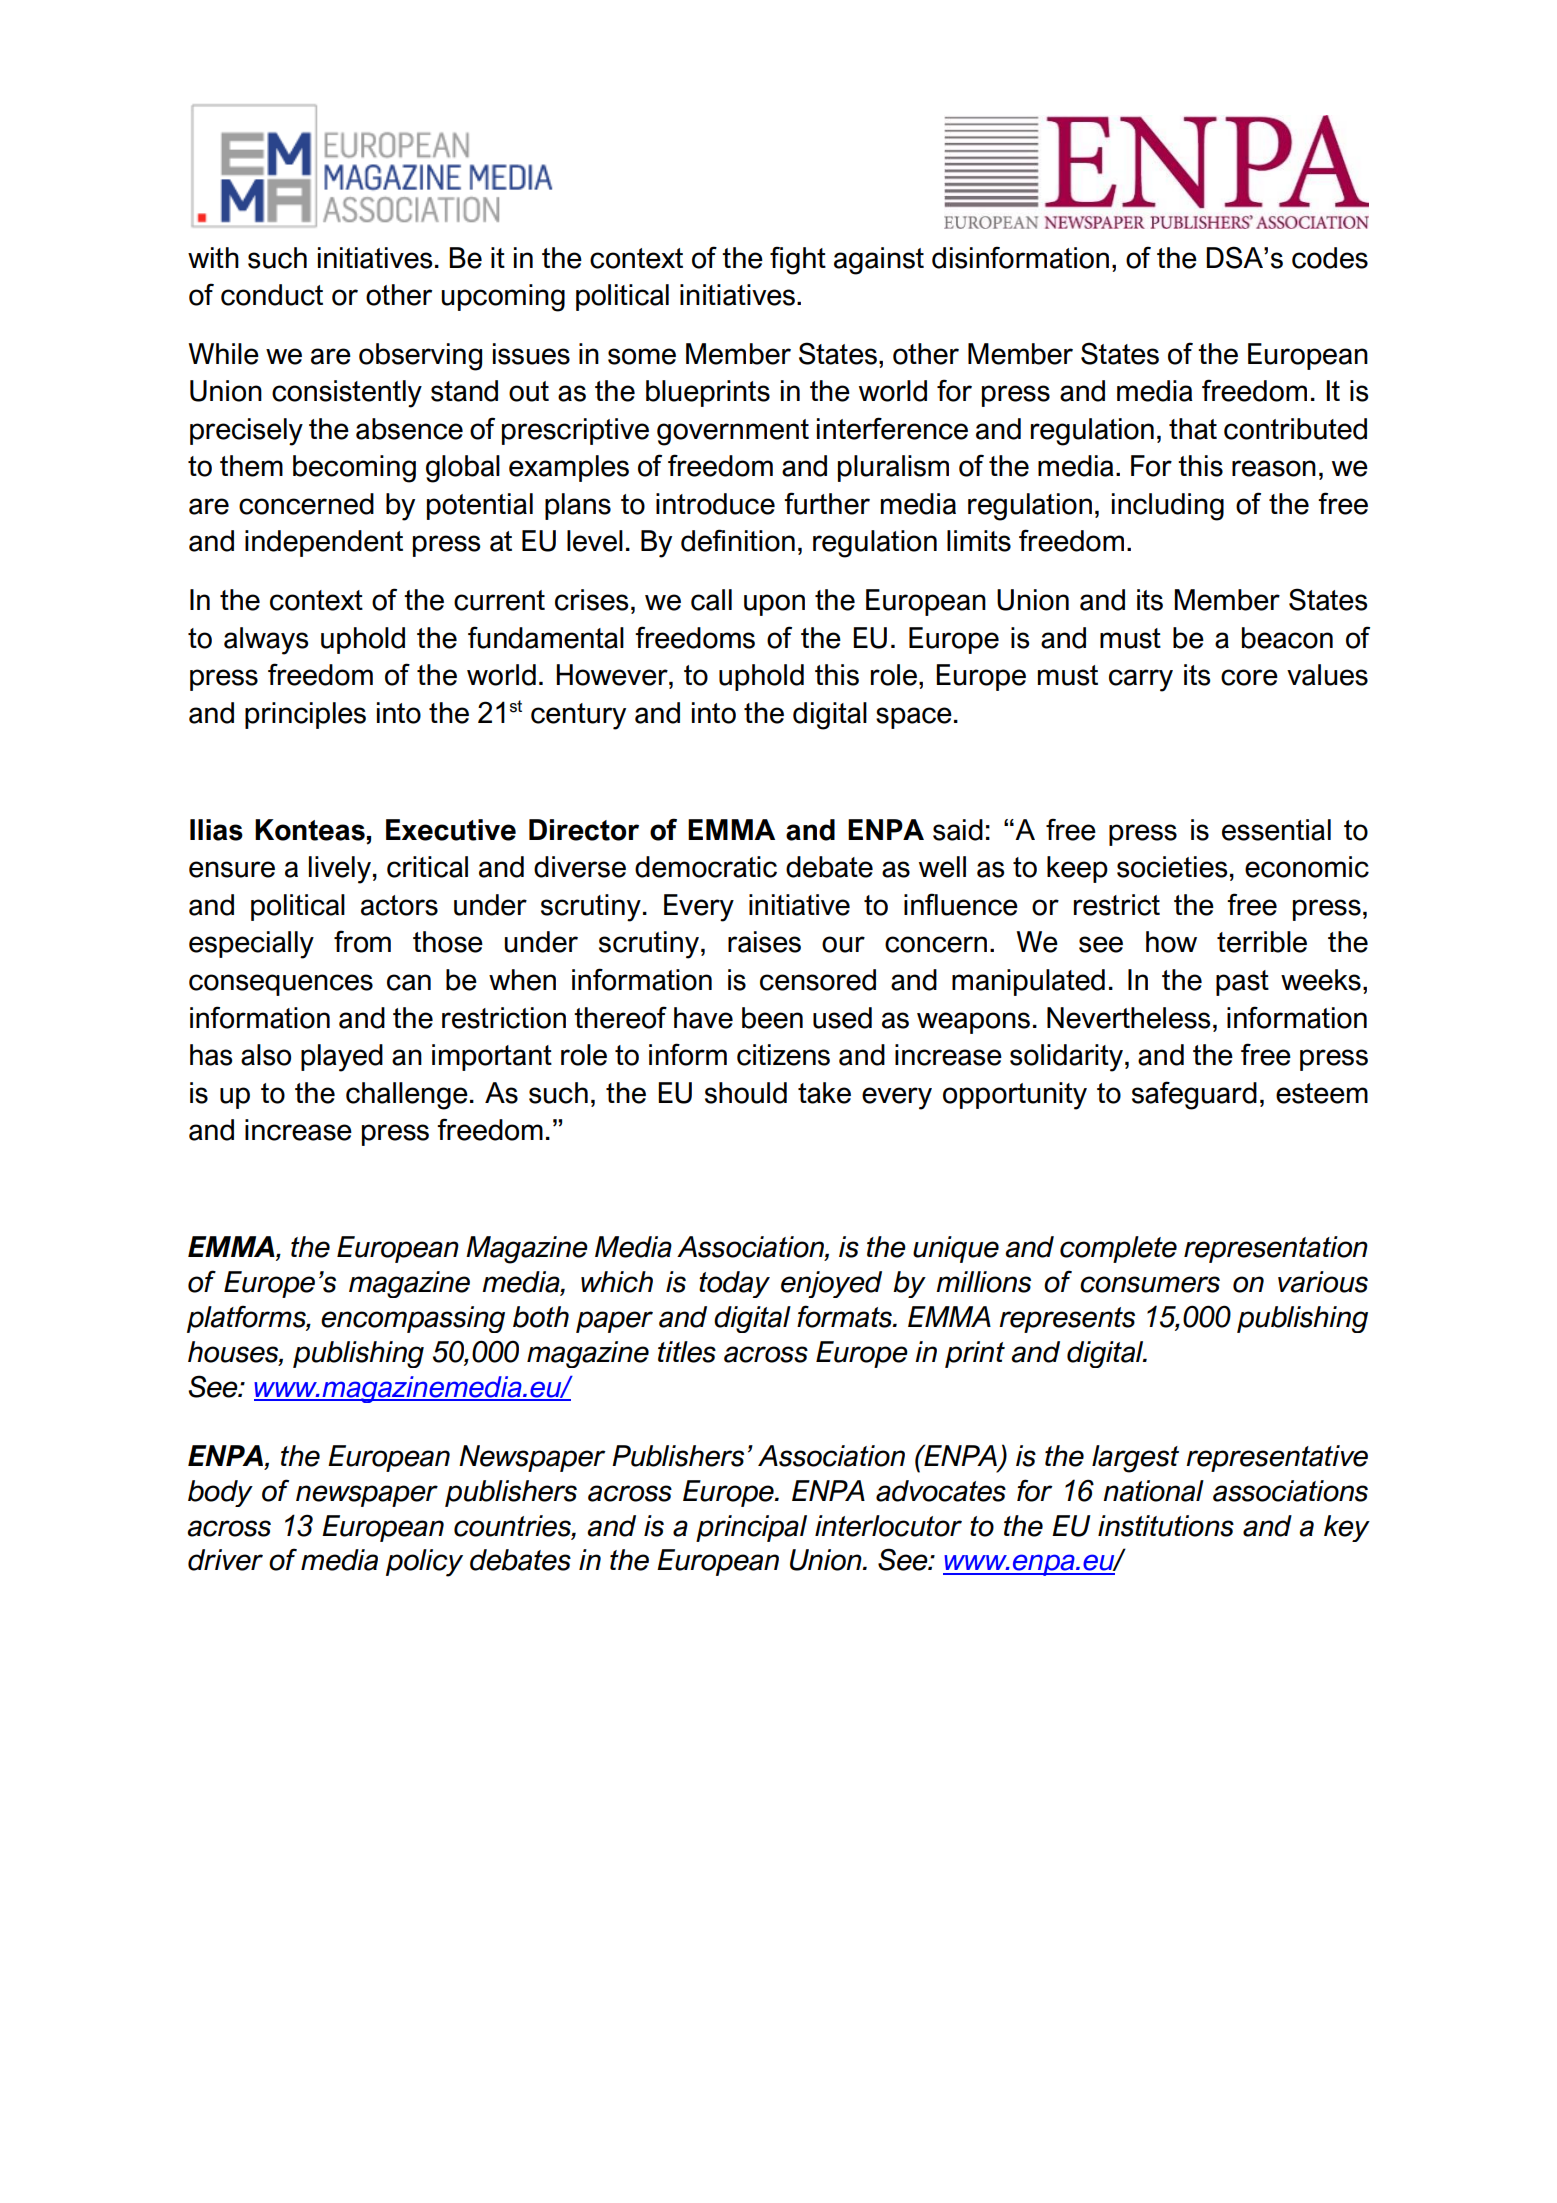 The width and height of the image is (1557, 2203). I want to click on fight, so click(798, 260).
